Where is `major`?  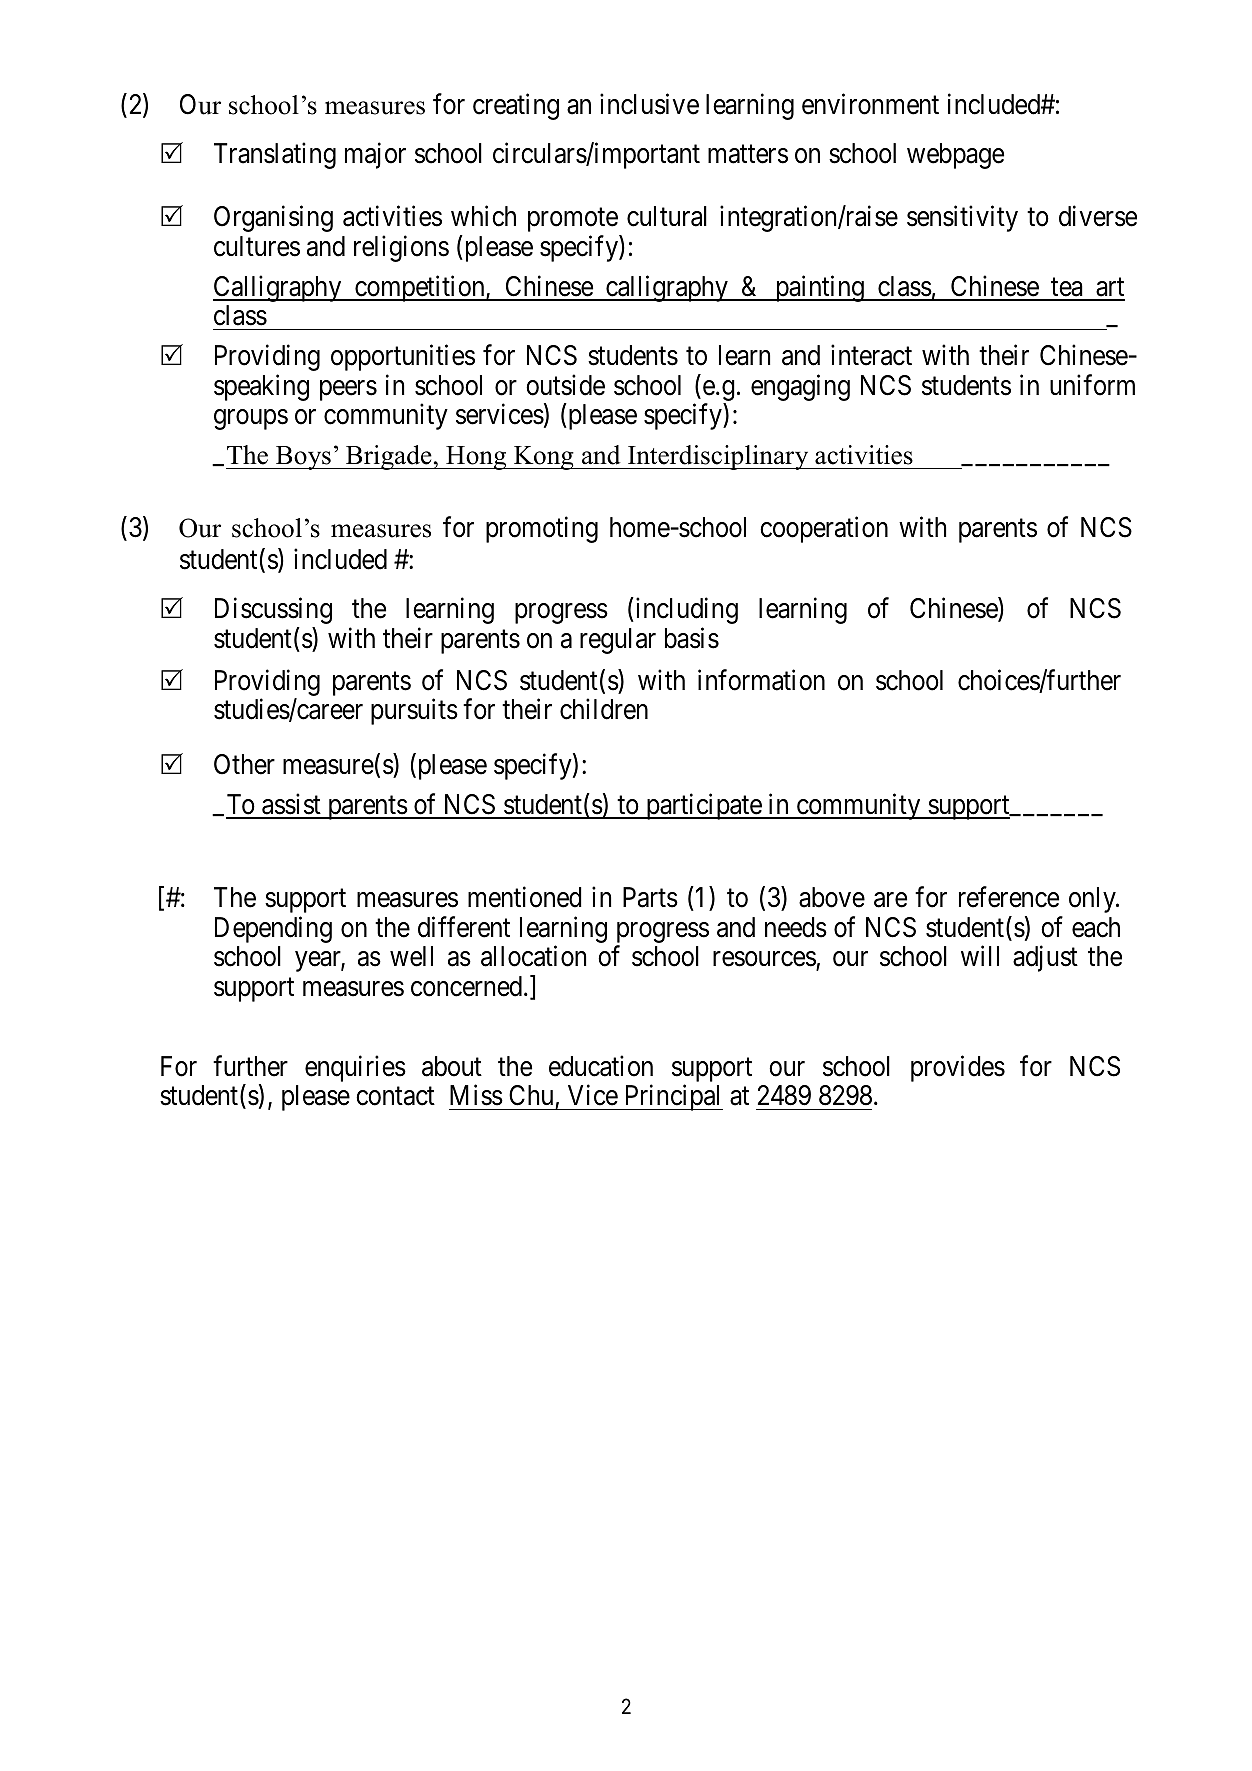
major is located at coordinates (375, 156).
